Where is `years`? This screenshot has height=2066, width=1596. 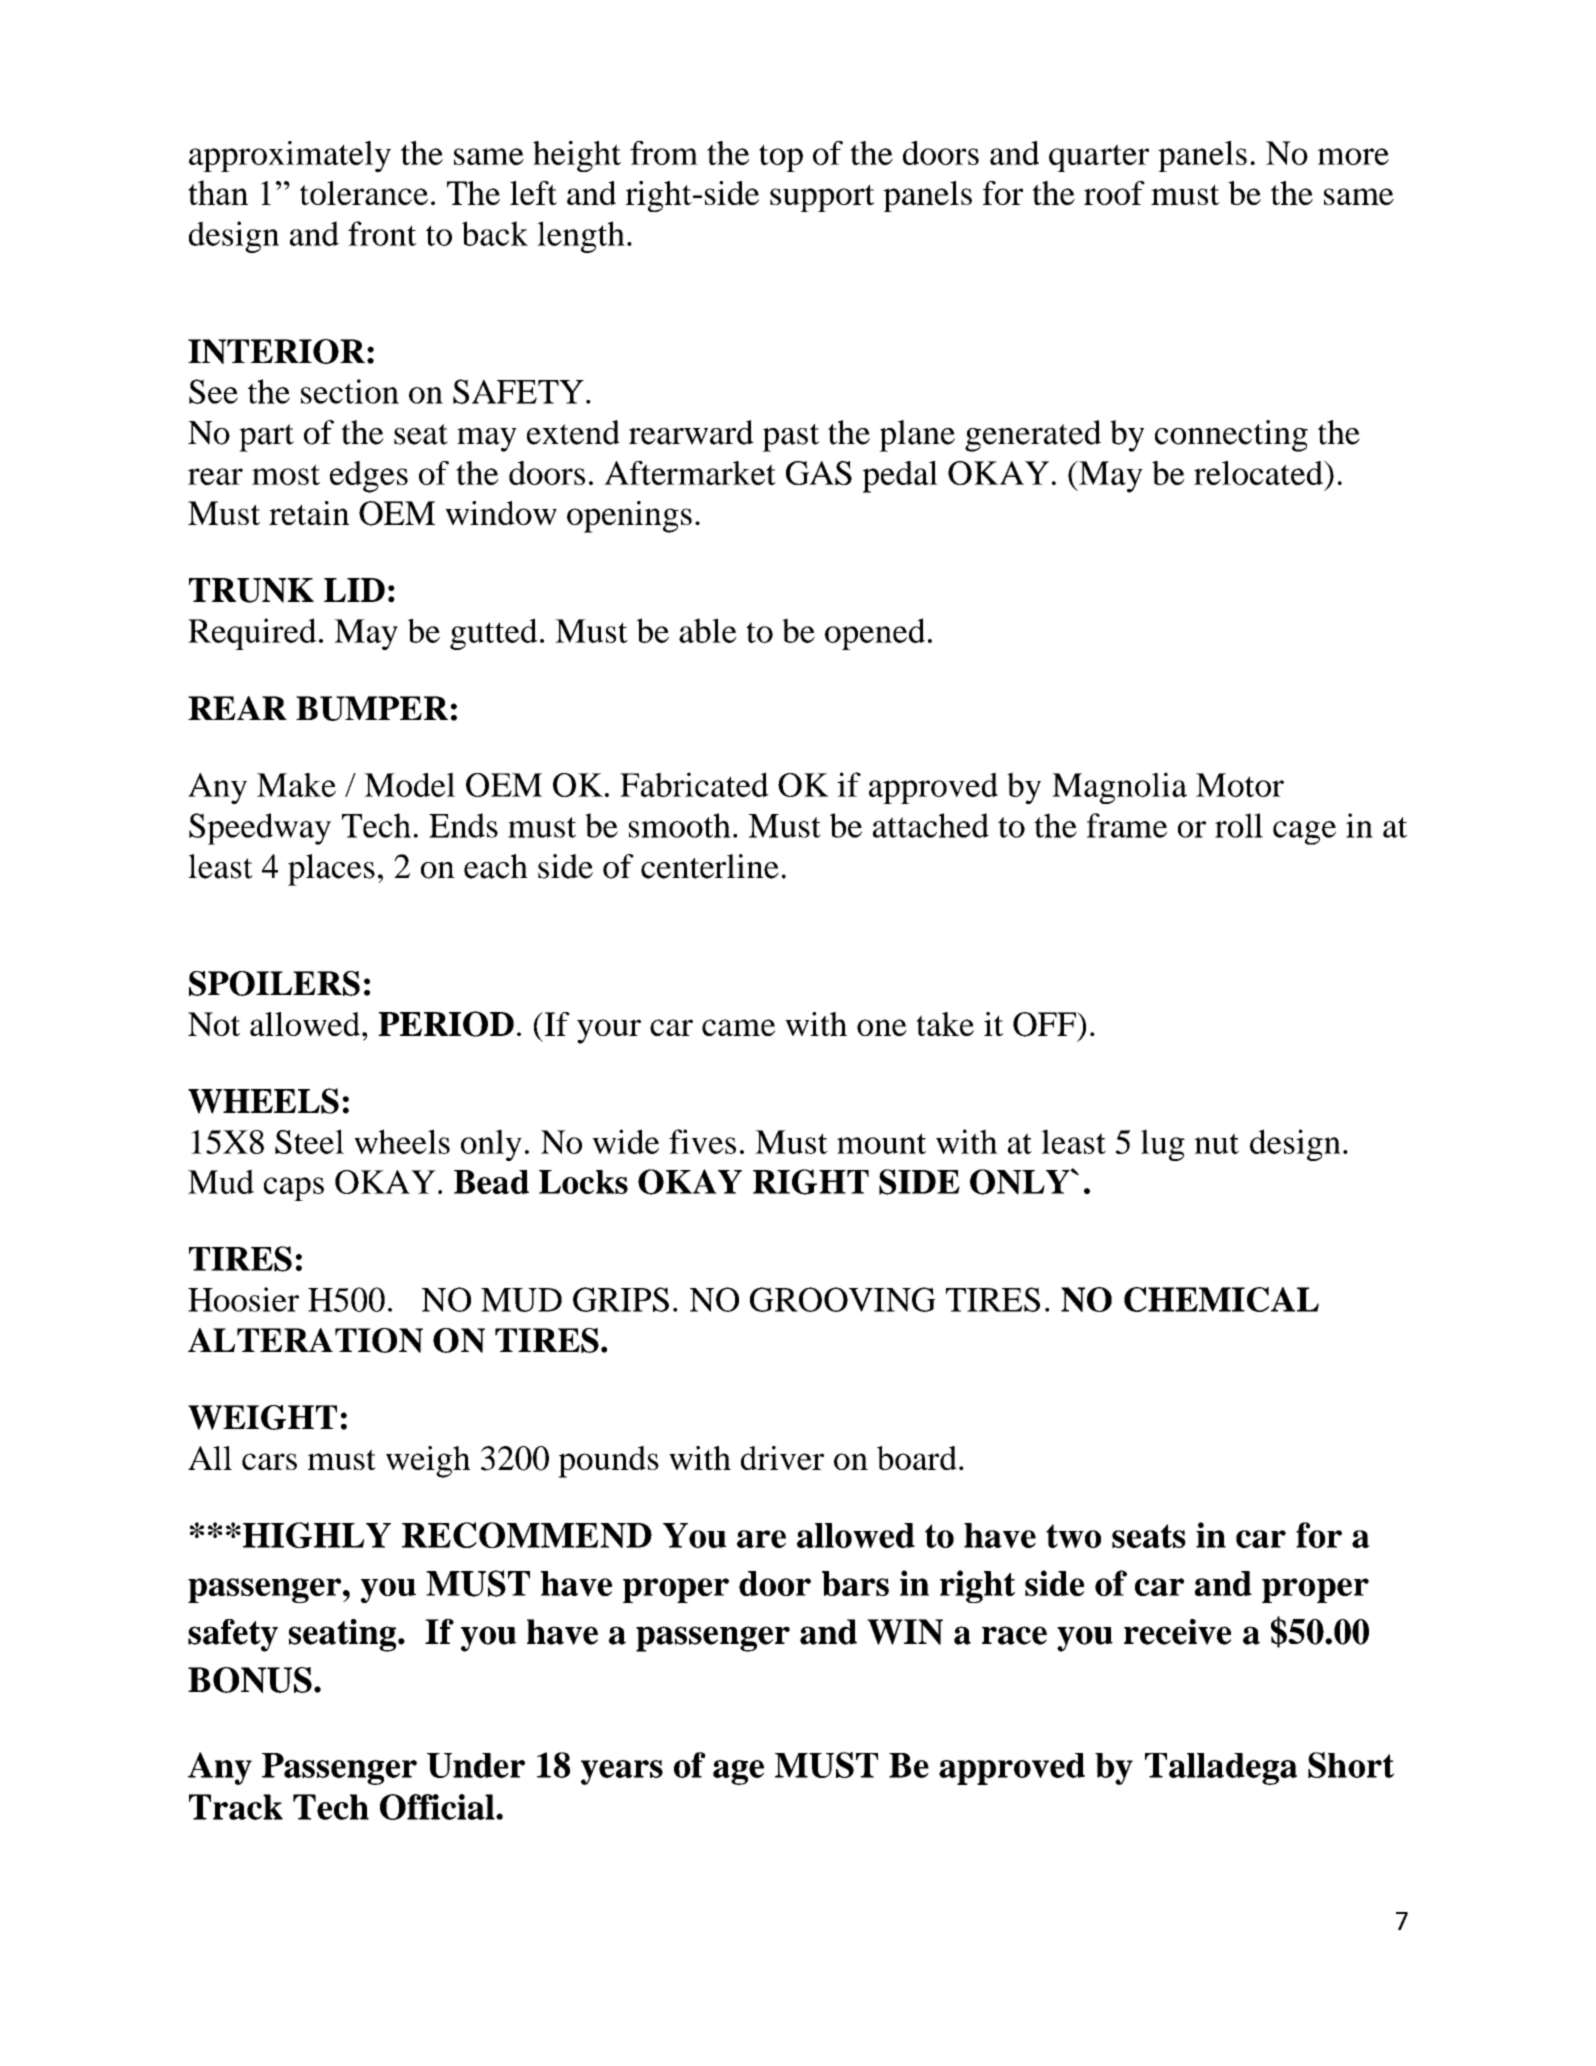
years is located at coordinates (622, 1772).
